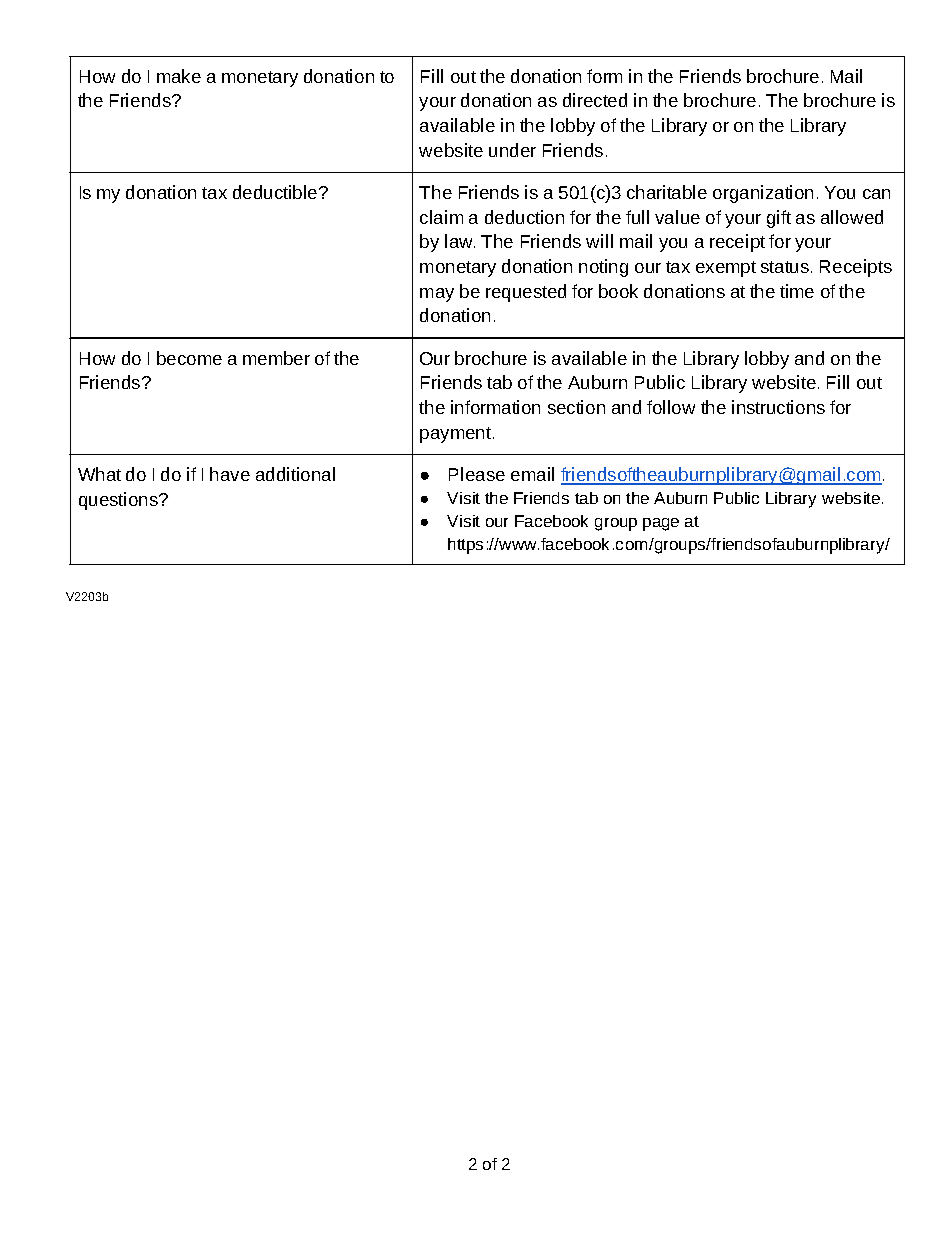 This screenshot has height=1233, width=952. What do you see at coordinates (576, 407) in the screenshot?
I see `section` at bounding box center [576, 407].
